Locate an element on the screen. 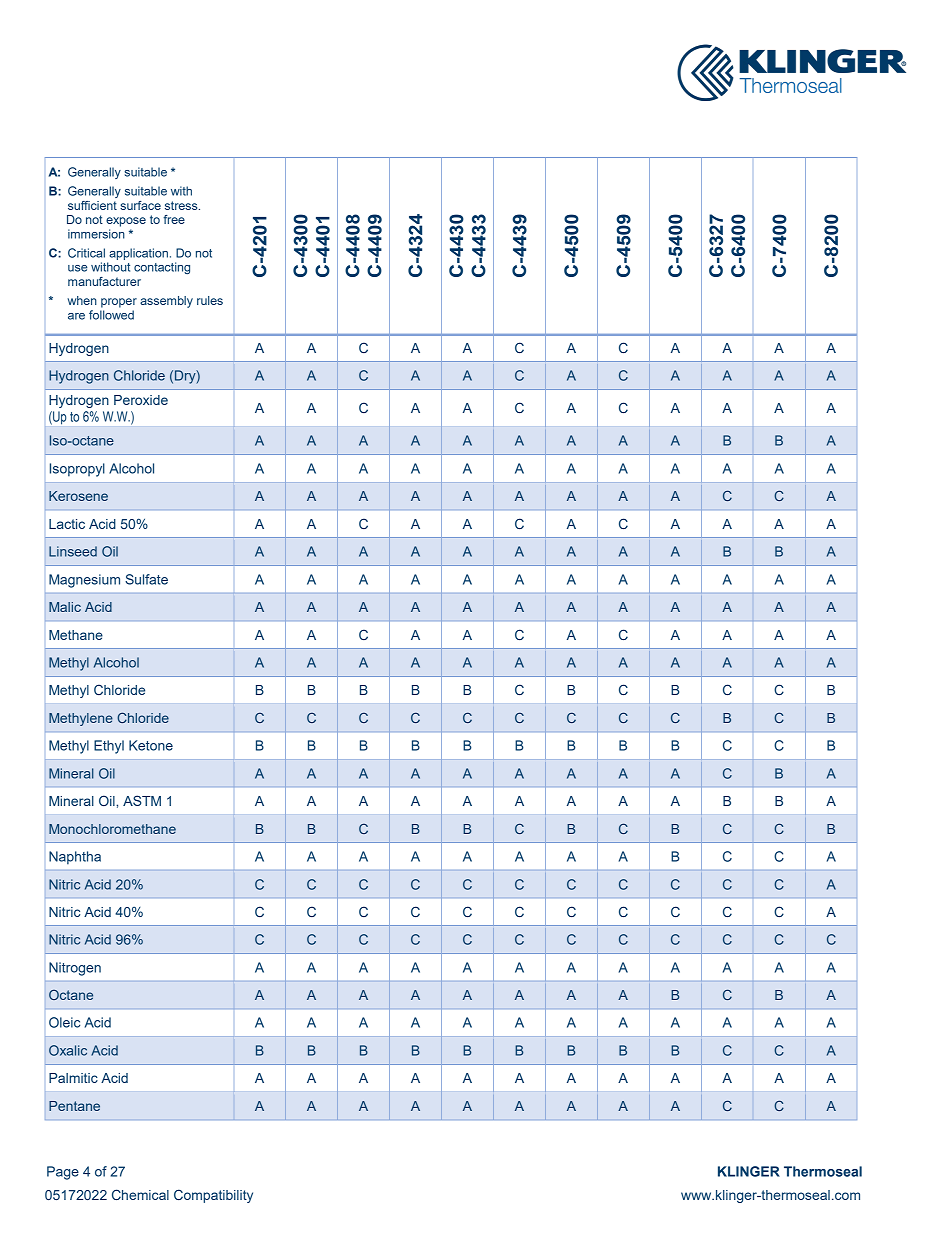 The width and height of the screenshot is (952, 1233). stress is located at coordinates (182, 205).
